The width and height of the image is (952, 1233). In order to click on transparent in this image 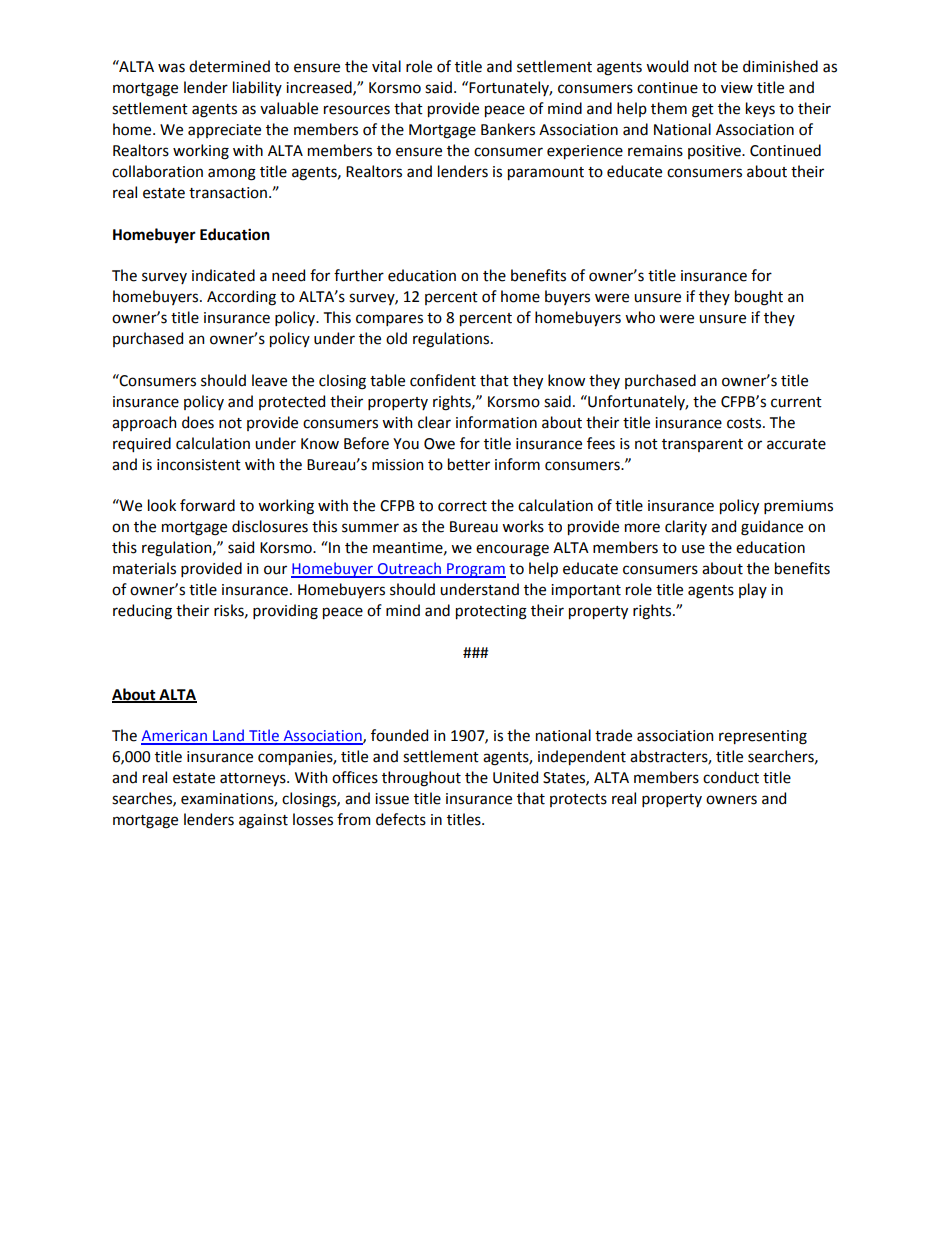, I will do `click(702, 445)`.
